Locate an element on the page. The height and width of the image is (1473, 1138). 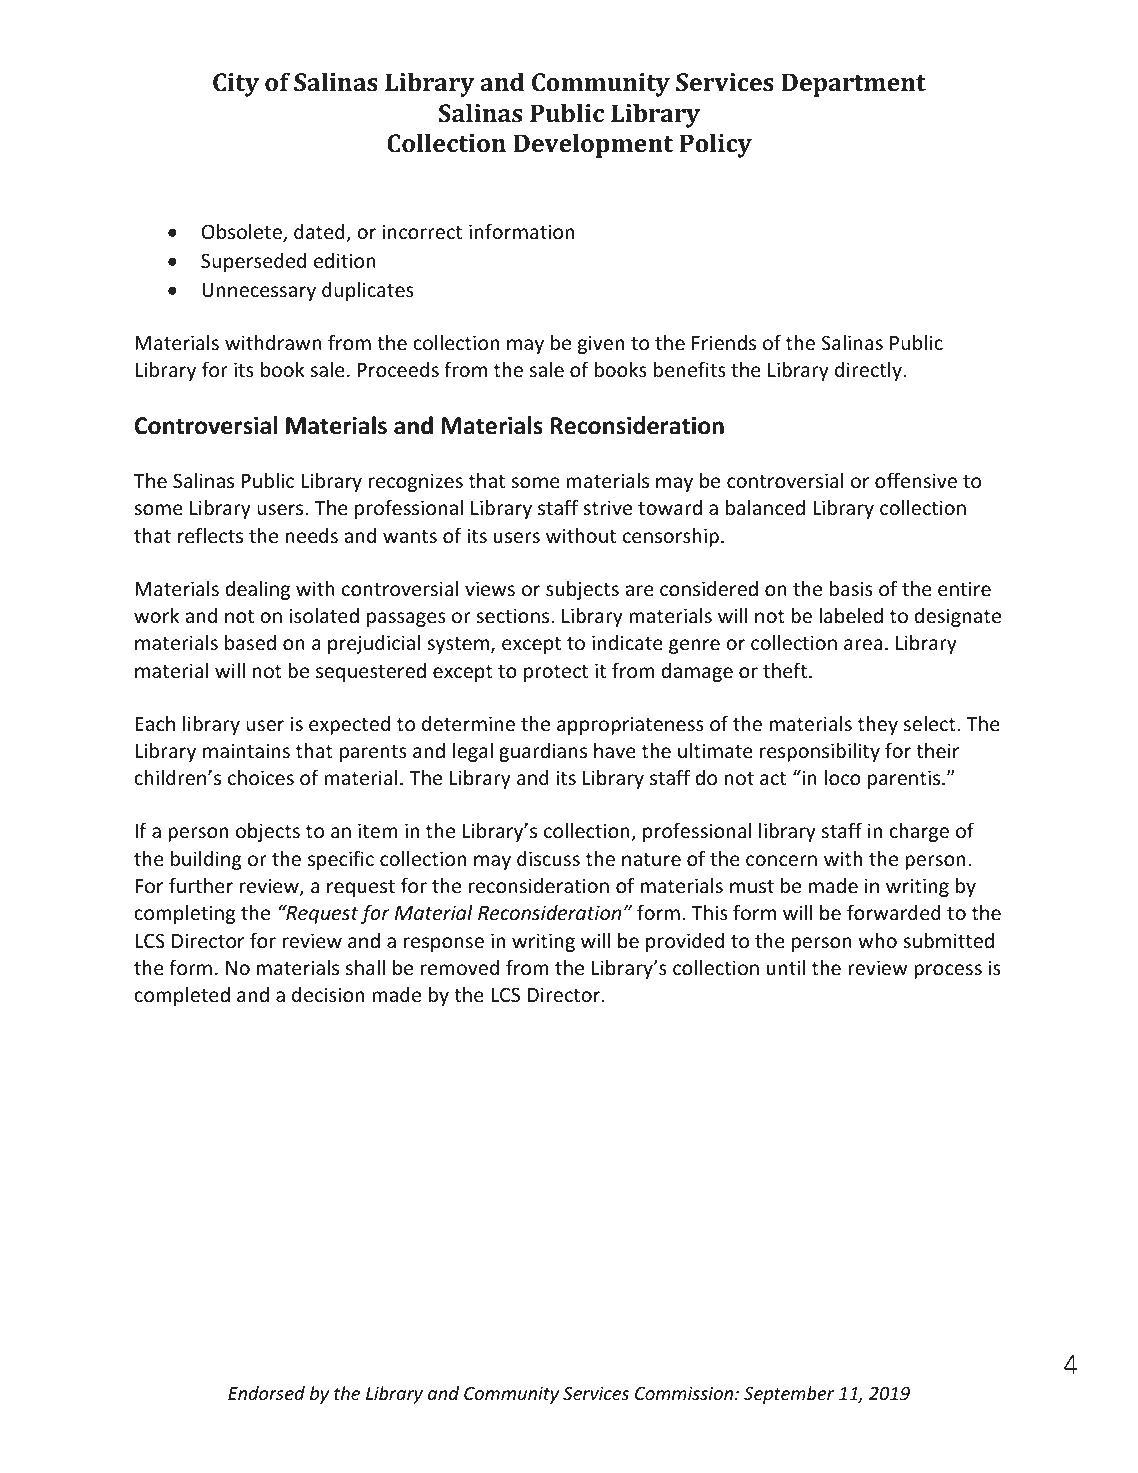
directly is located at coordinates (869, 371).
